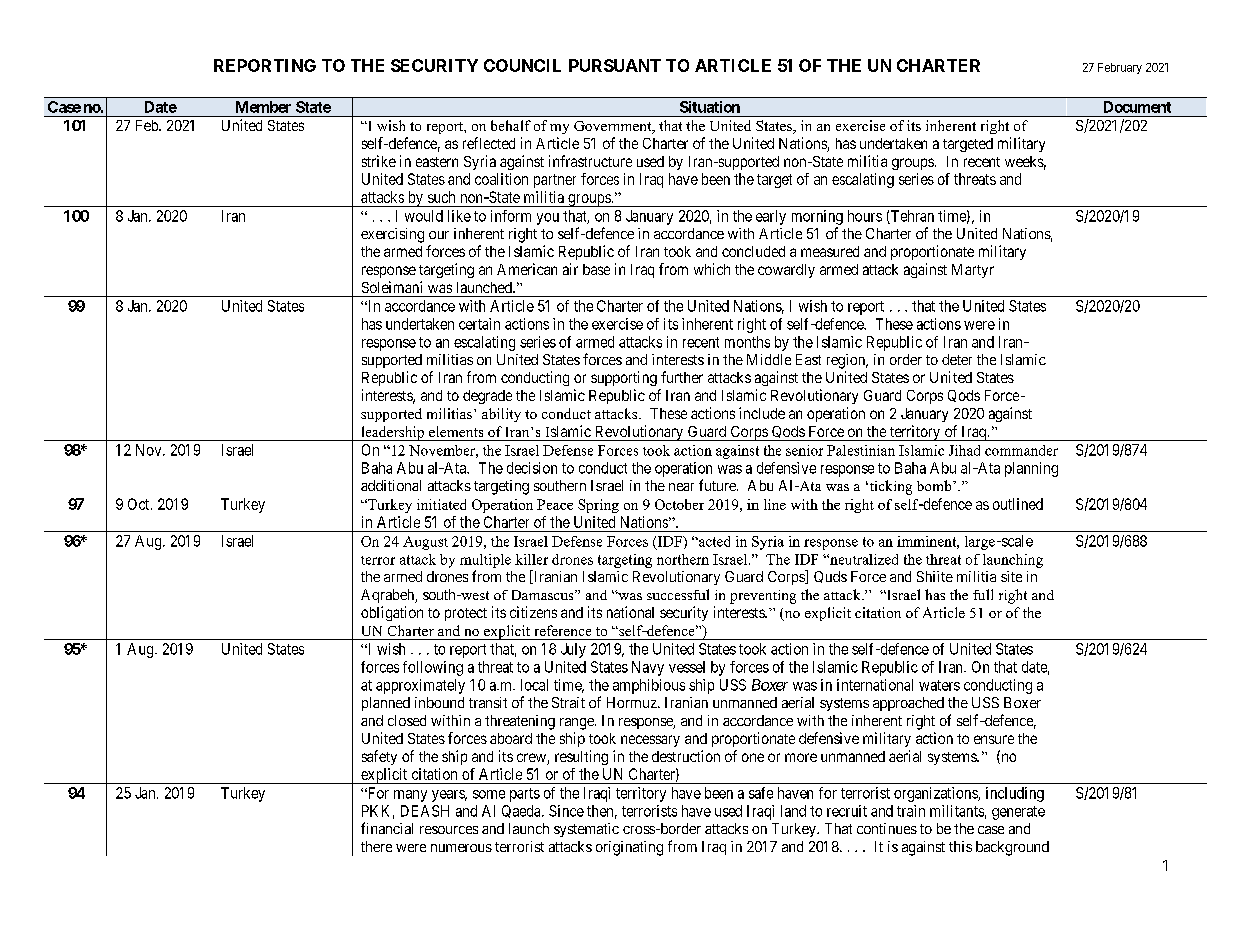 The height and width of the screenshot is (952, 1233). Describe the element at coordinates (687, 667) in the screenshot. I see `vessel` at that location.
